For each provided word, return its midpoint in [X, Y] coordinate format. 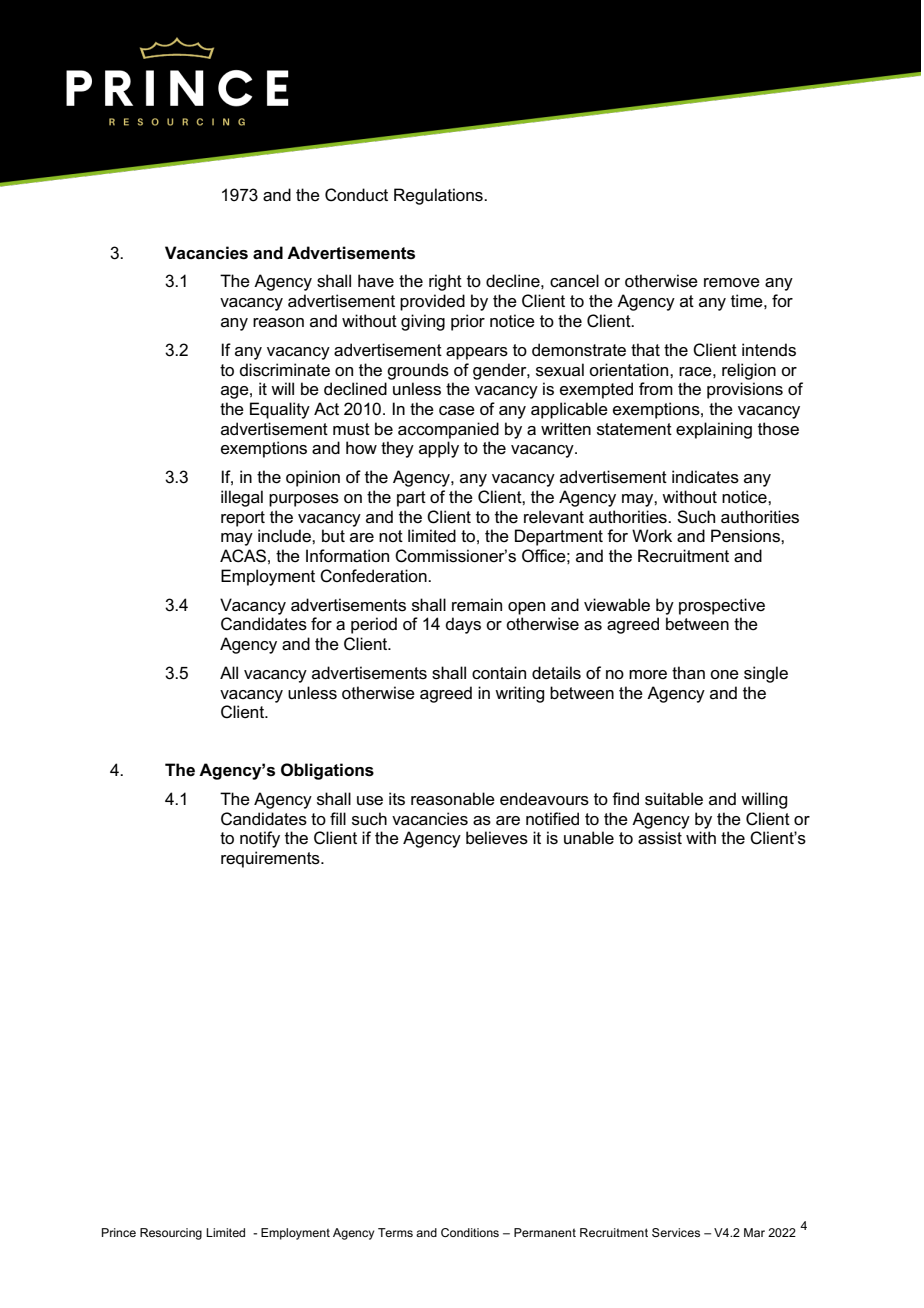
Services [676, 1232]
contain [499, 673]
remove [732, 283]
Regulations [439, 196]
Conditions [470, 1232]
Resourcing [171, 1234]
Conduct [356, 195]
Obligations [327, 771]
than [688, 673]
